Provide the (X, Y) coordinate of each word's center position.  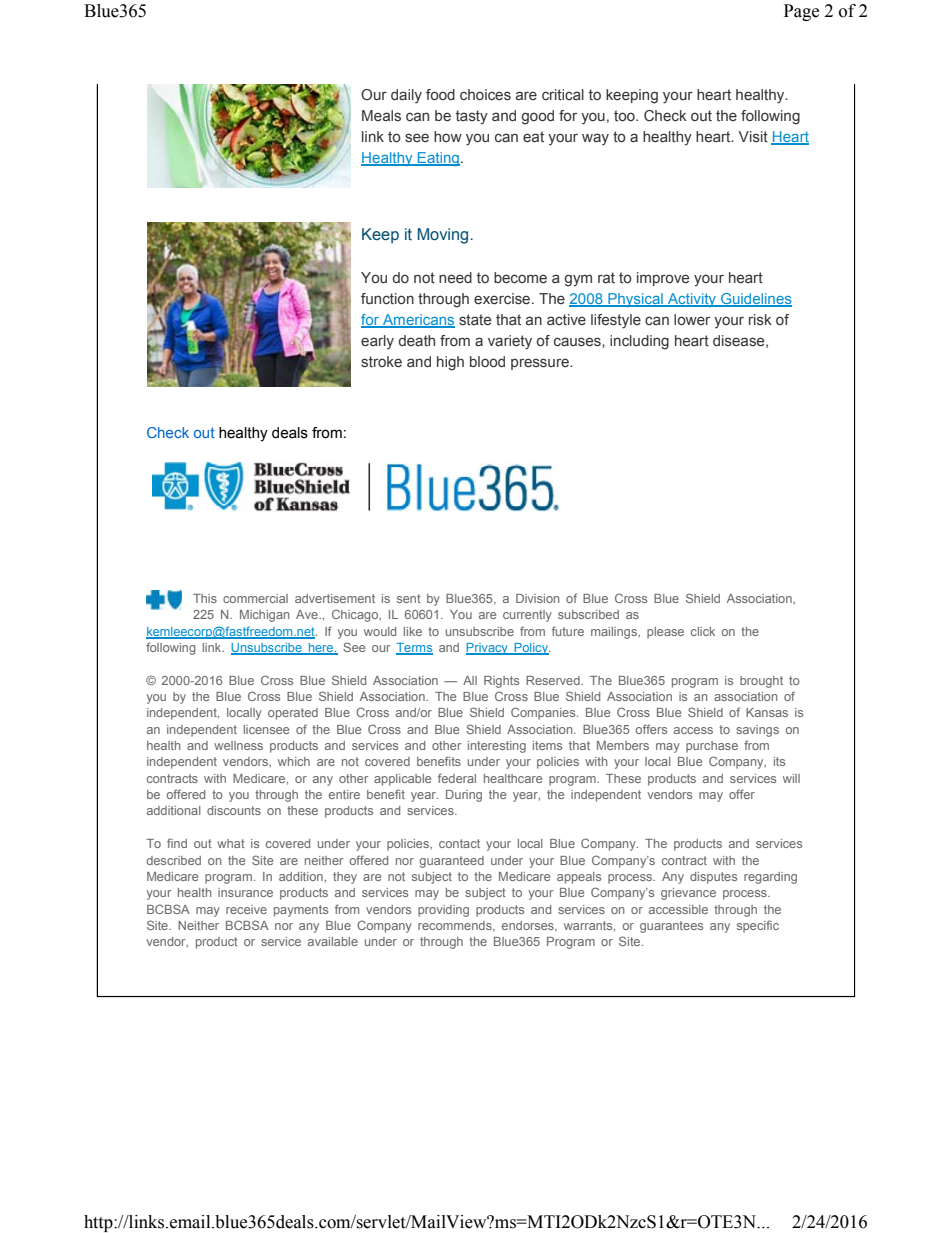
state (475, 319)
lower (692, 319)
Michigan (264, 616)
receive (246, 909)
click (703, 631)
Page (801, 12)
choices (485, 94)
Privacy (488, 649)
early (377, 342)
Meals (381, 115)
